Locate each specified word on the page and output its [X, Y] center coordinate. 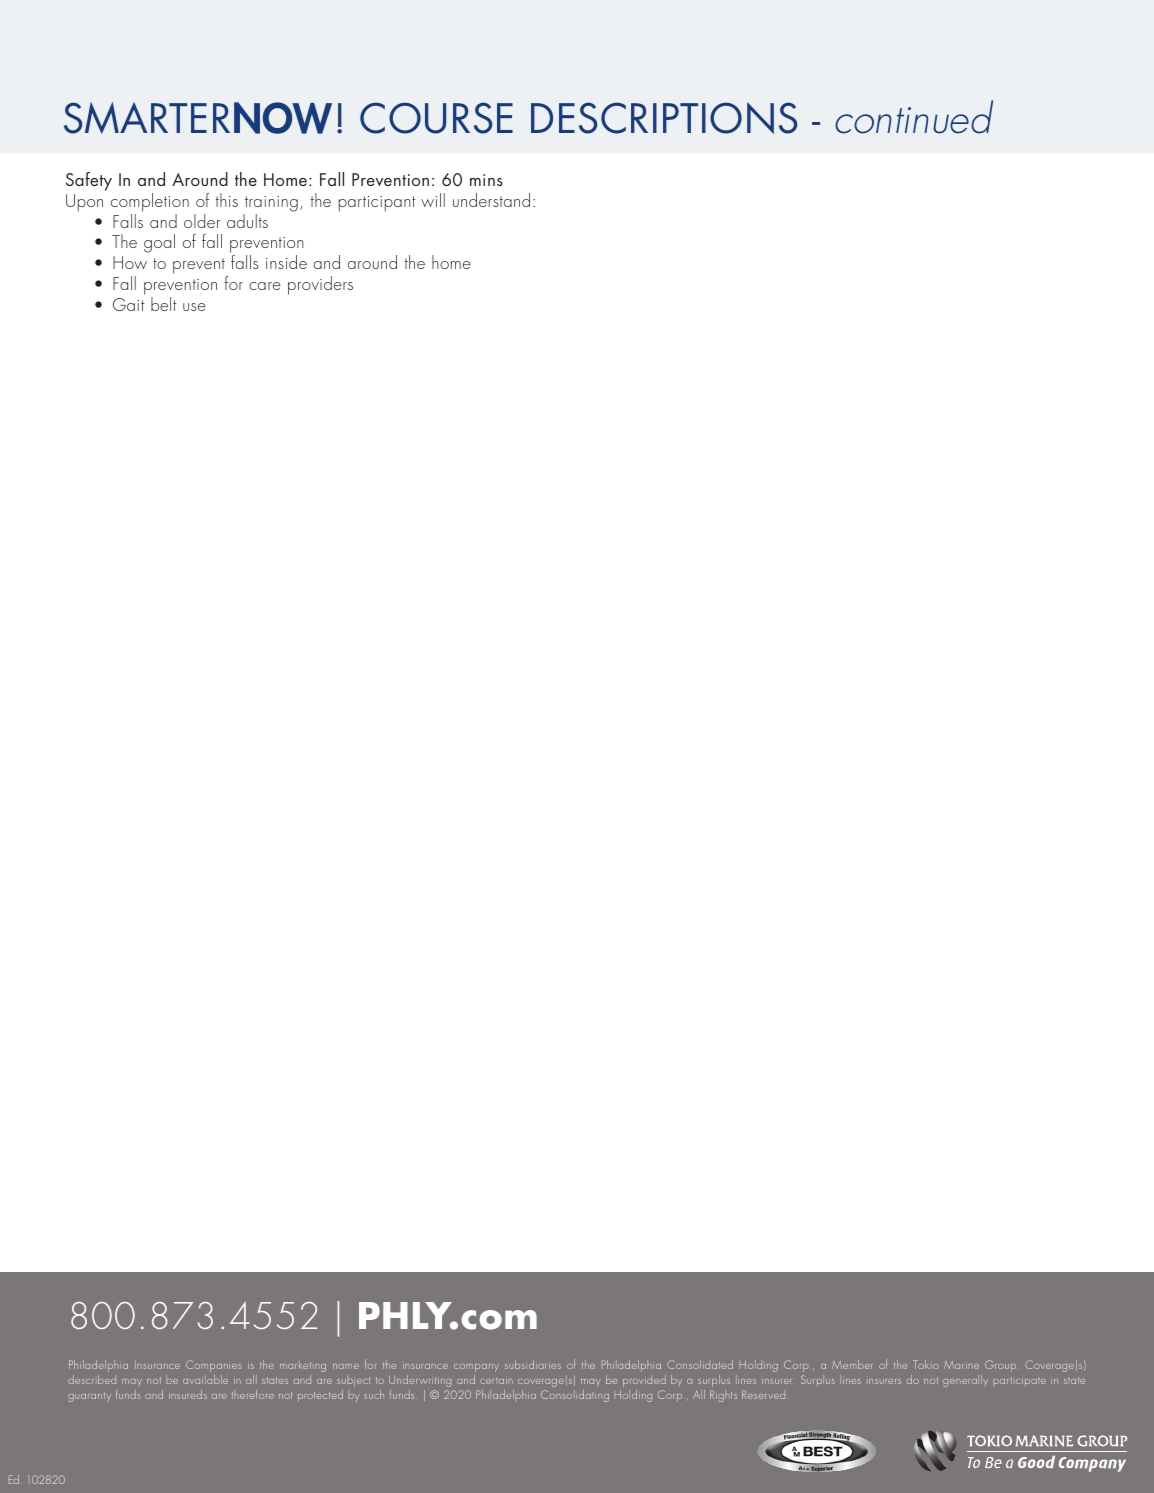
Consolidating [575, 1396]
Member [852, 1364]
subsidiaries [533, 1364]
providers [320, 285]
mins [486, 180]
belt [163, 304]
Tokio [926, 1364]
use [194, 307]
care [265, 286]
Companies [214, 1366]
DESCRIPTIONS [664, 118]
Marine [961, 1365]
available [205, 1379]
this [227, 200]
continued [914, 117]
